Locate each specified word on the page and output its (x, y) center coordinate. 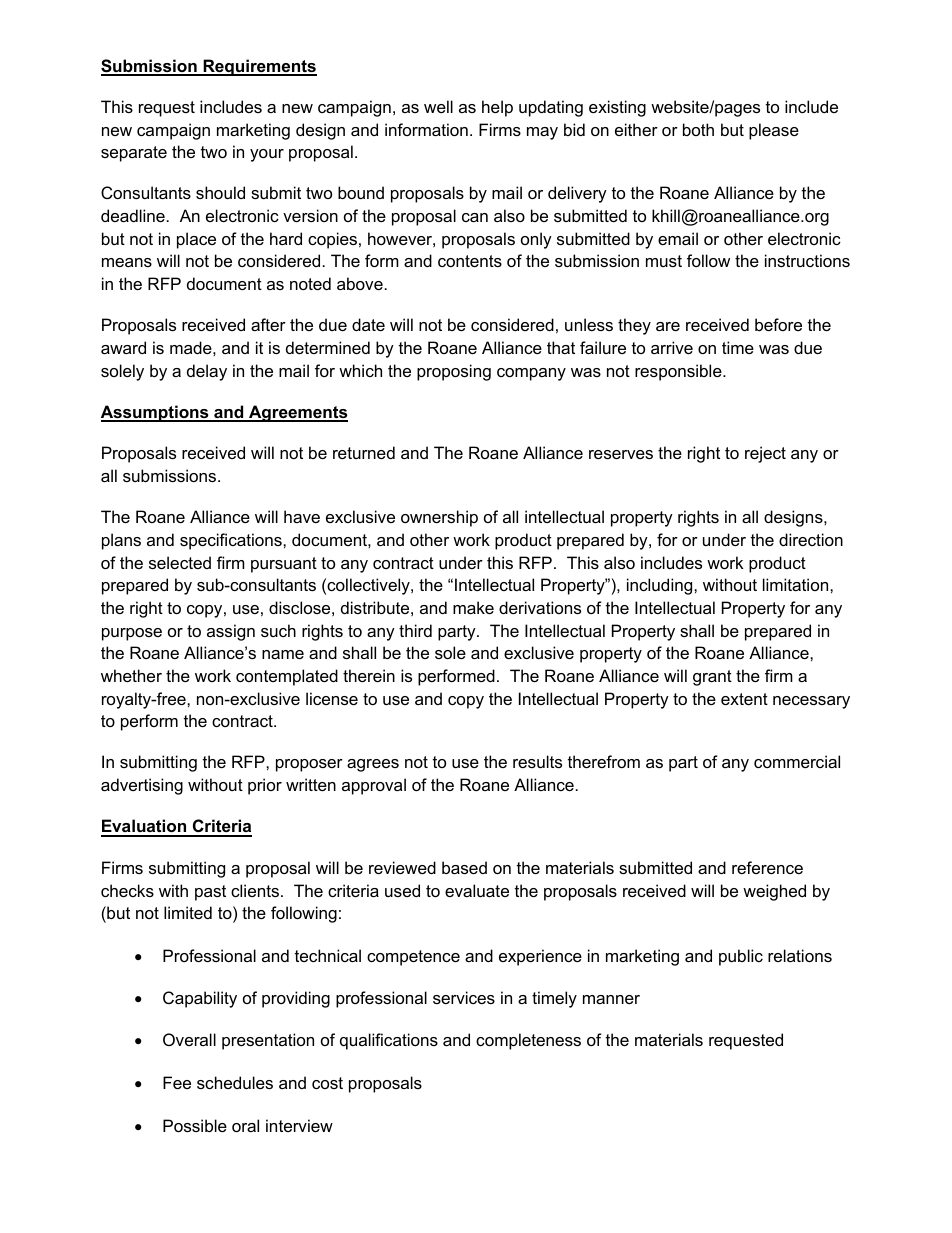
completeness (528, 1041)
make (473, 607)
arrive (672, 347)
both (698, 129)
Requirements (259, 67)
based (464, 867)
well (438, 106)
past (210, 893)
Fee (177, 1082)
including (661, 586)
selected (180, 562)
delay (207, 372)
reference (767, 867)
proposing (454, 372)
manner (611, 999)
